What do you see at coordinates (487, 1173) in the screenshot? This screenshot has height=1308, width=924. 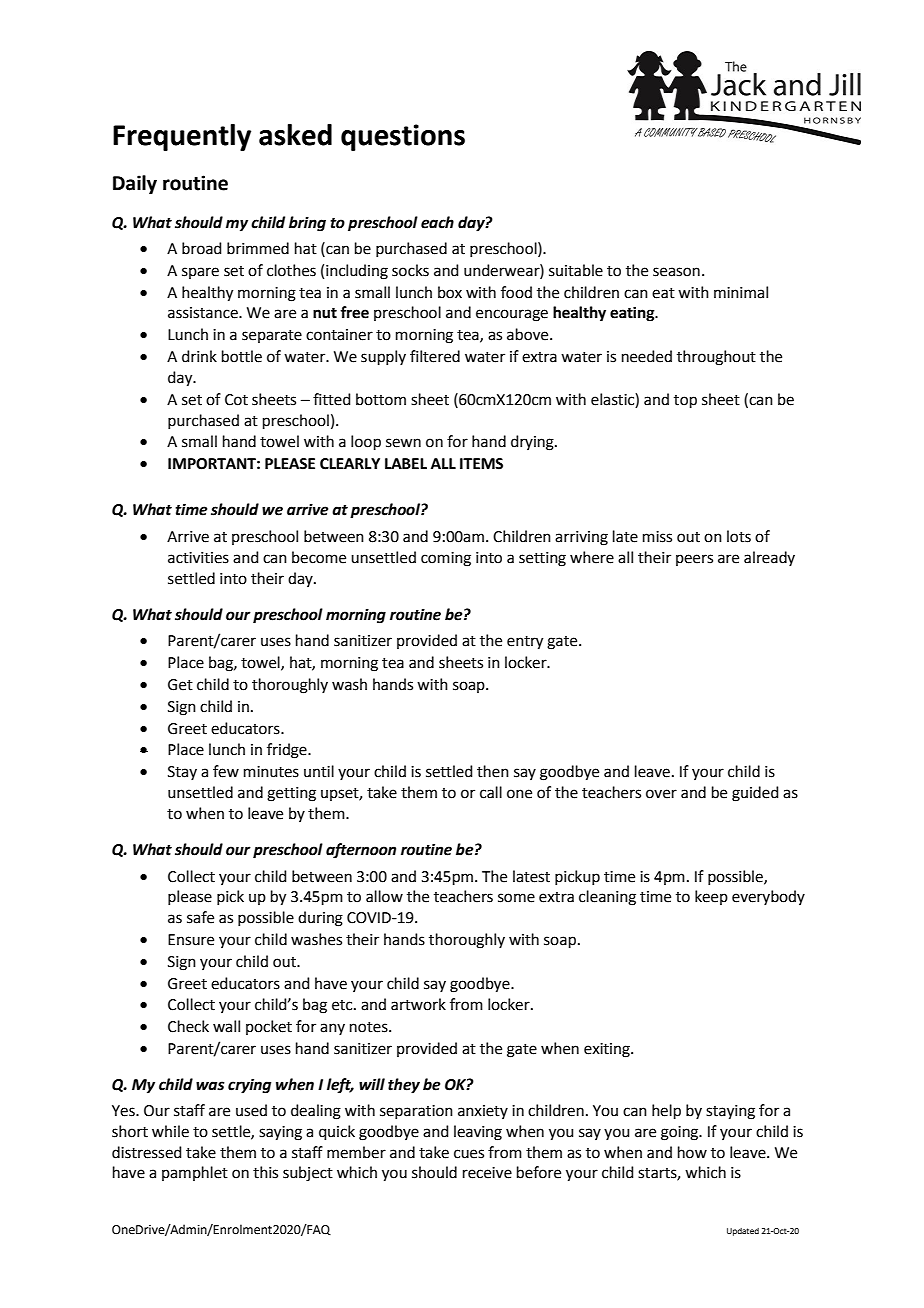 I see `receive` at bounding box center [487, 1173].
